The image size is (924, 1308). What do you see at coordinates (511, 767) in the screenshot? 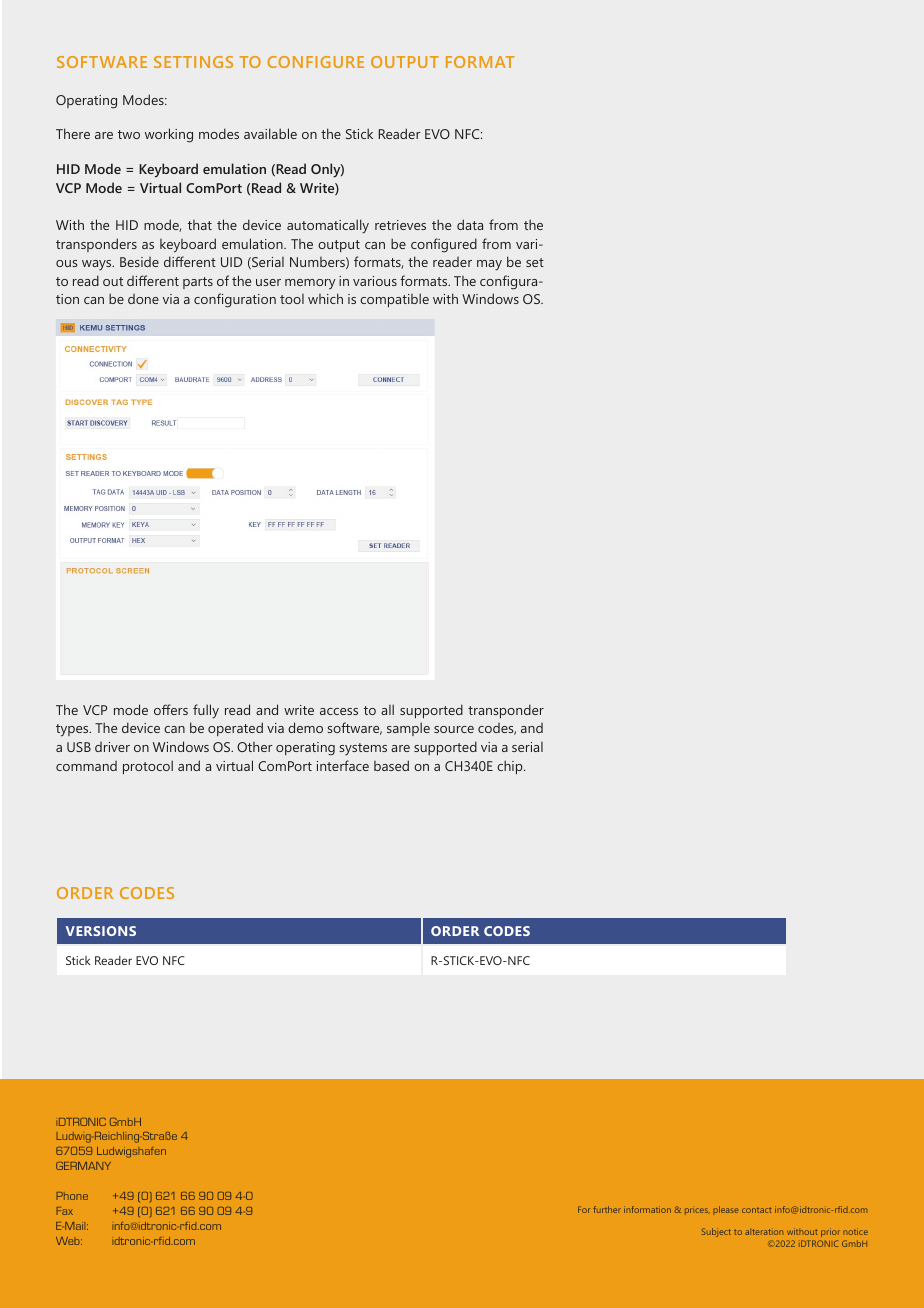
I see `chip` at bounding box center [511, 767].
